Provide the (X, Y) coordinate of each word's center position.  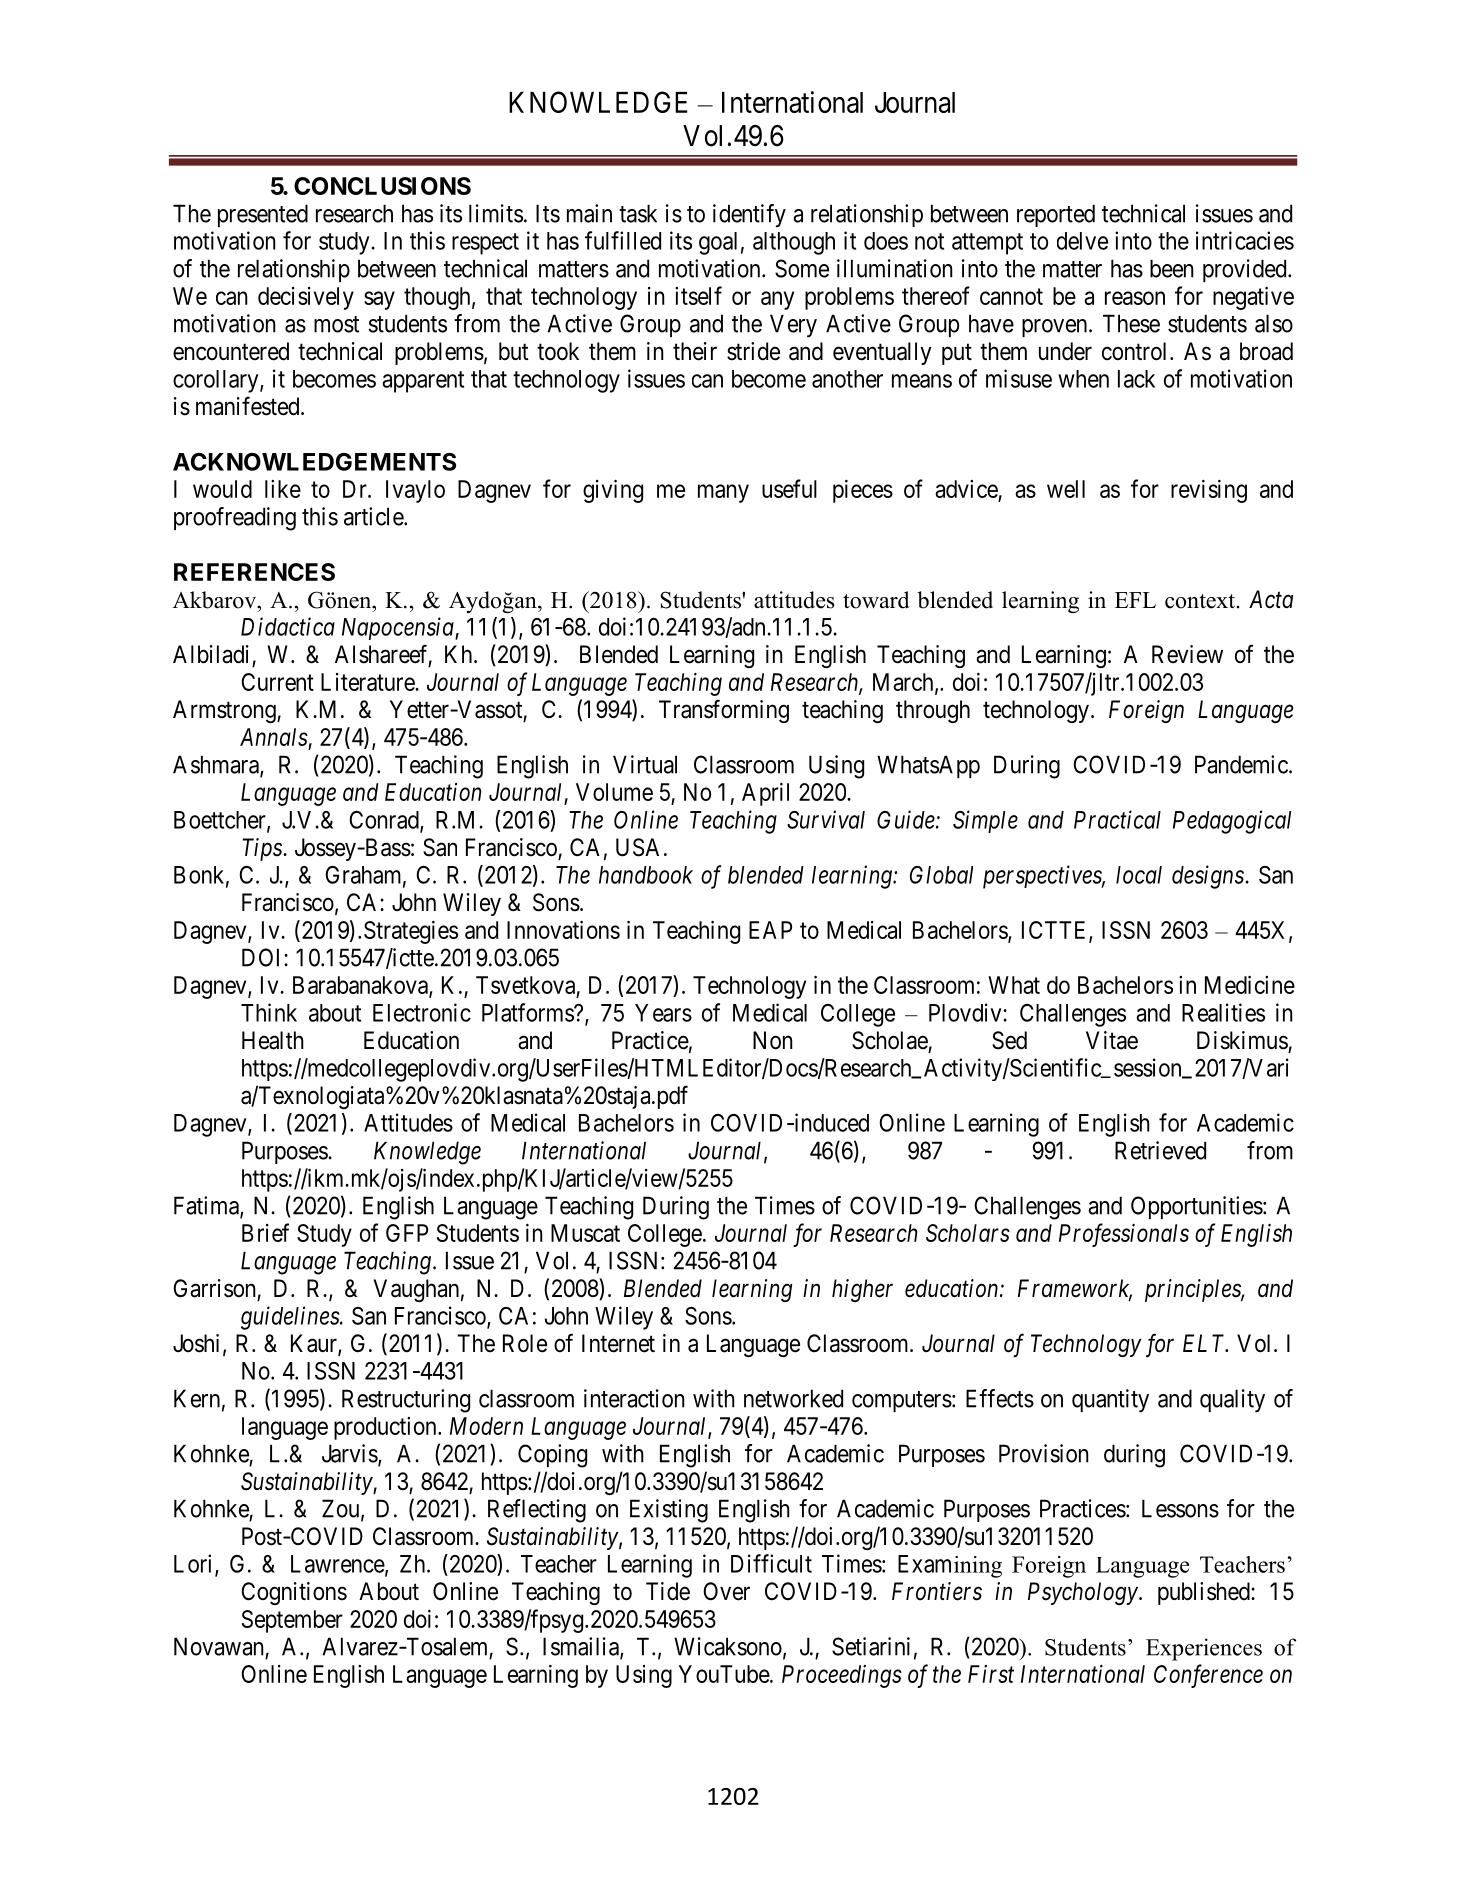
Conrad (385, 821)
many (723, 493)
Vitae (1112, 1040)
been (1172, 268)
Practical (1117, 819)
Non (773, 1040)
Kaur (315, 1344)
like (283, 489)
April (765, 794)
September (292, 1621)
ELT (1205, 1343)
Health (273, 1040)
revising (1209, 491)
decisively (306, 298)
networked (793, 1398)
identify (749, 215)
